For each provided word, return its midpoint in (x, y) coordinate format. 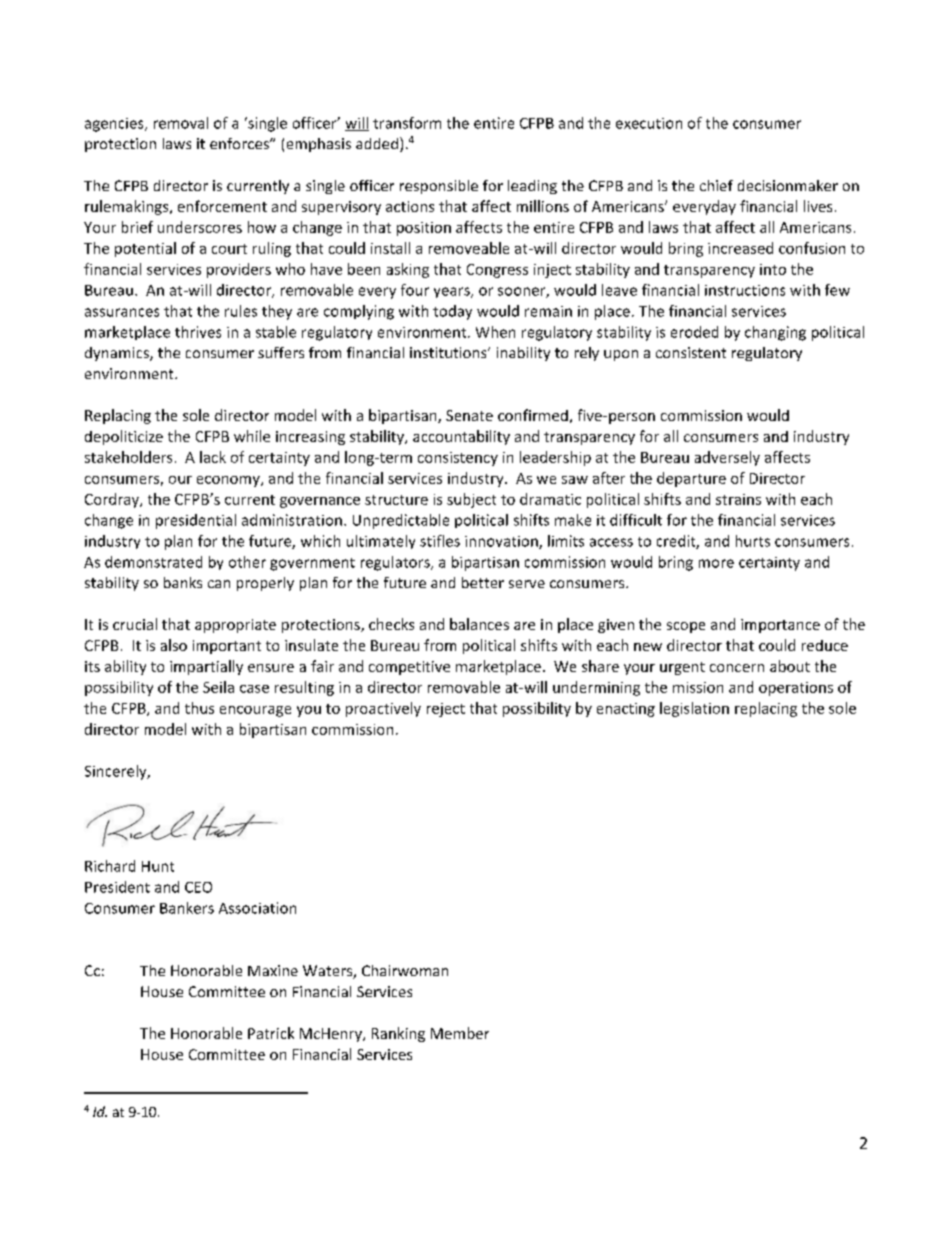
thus (199, 708)
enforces (240, 143)
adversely (727, 458)
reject (446, 710)
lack (213, 457)
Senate (469, 415)
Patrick (271, 1033)
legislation (694, 709)
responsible (439, 187)
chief (716, 185)
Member (460, 1033)
